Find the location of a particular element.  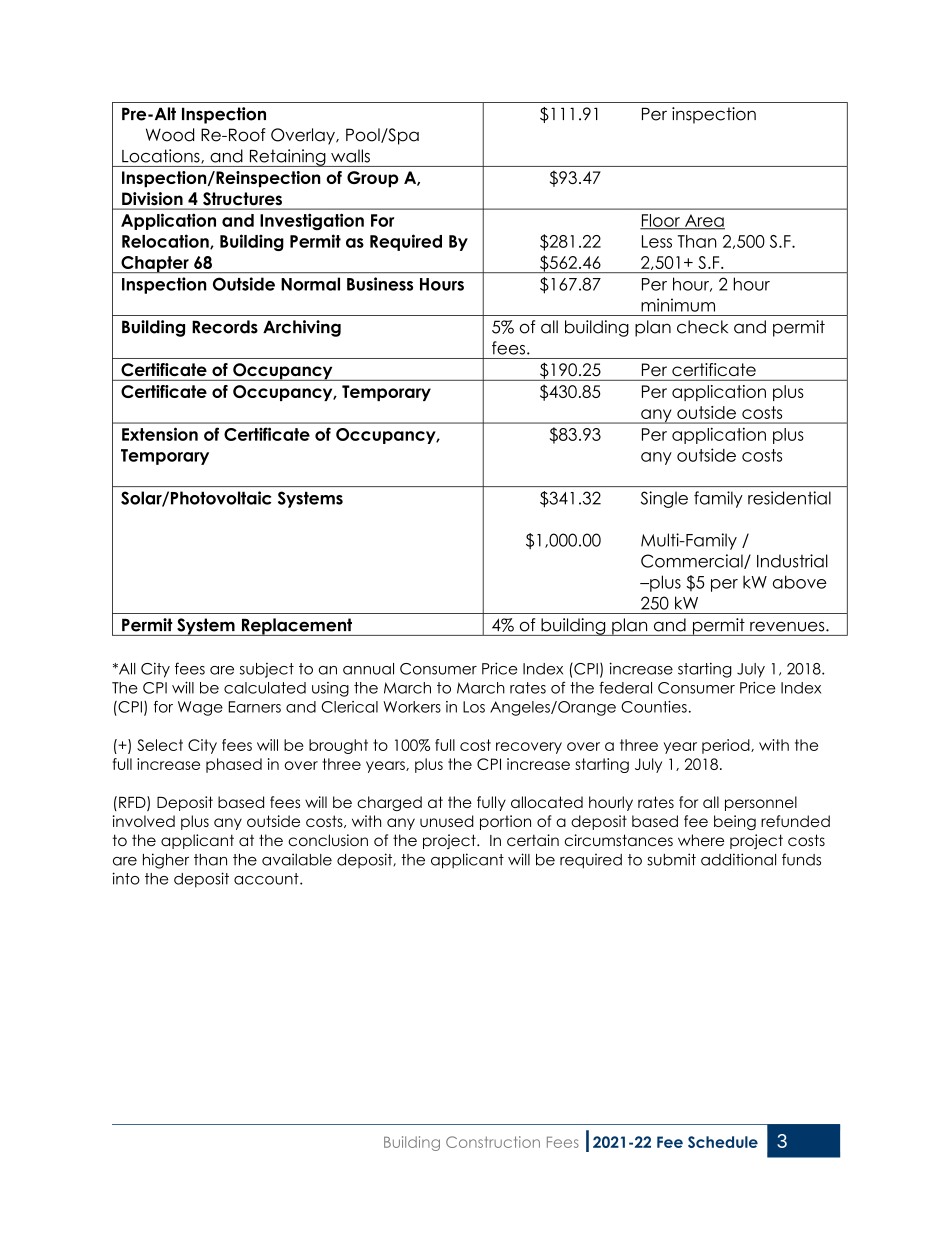

revenues is located at coordinates (788, 627).
